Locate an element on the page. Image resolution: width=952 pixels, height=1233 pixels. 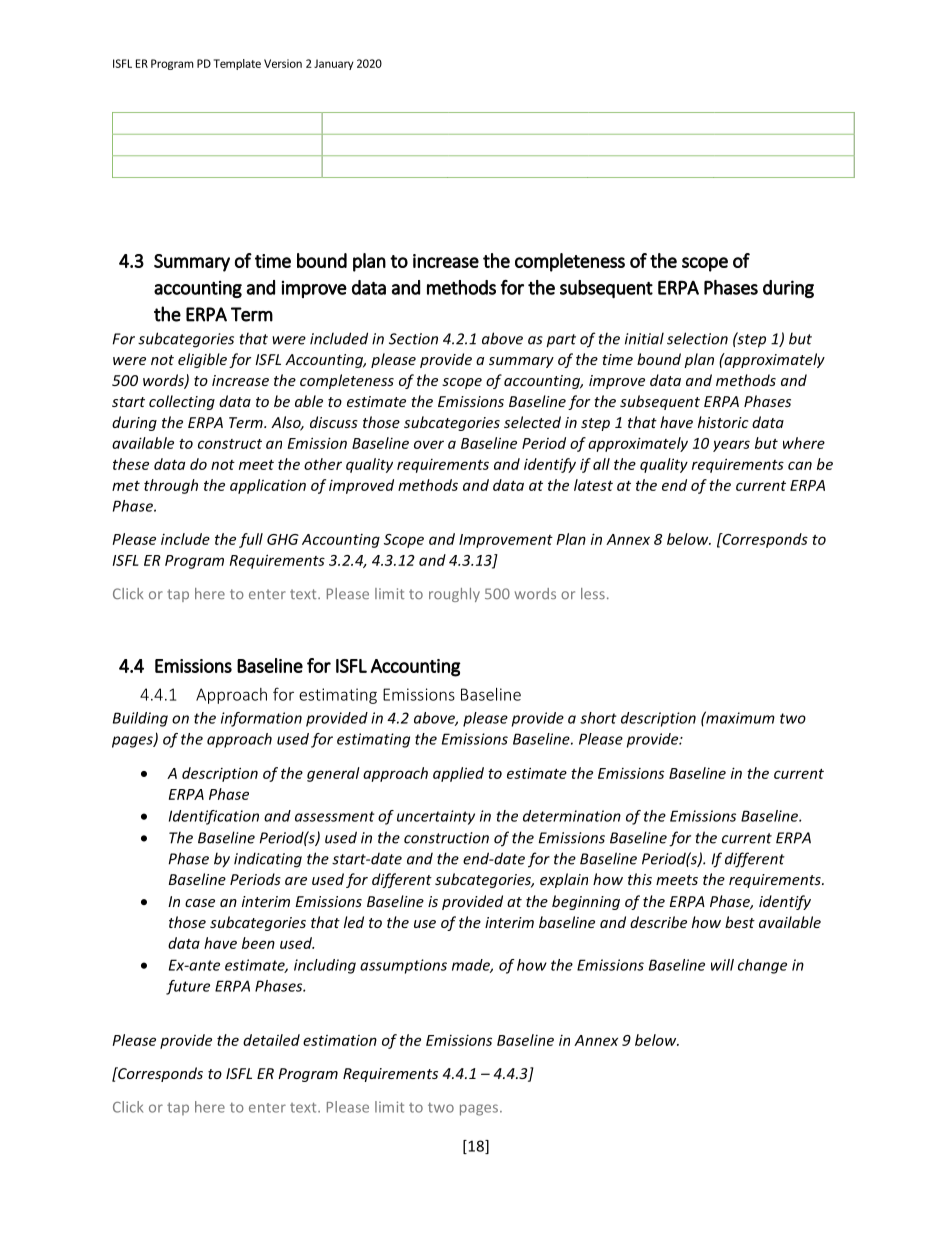
Section is located at coordinates (413, 339).
